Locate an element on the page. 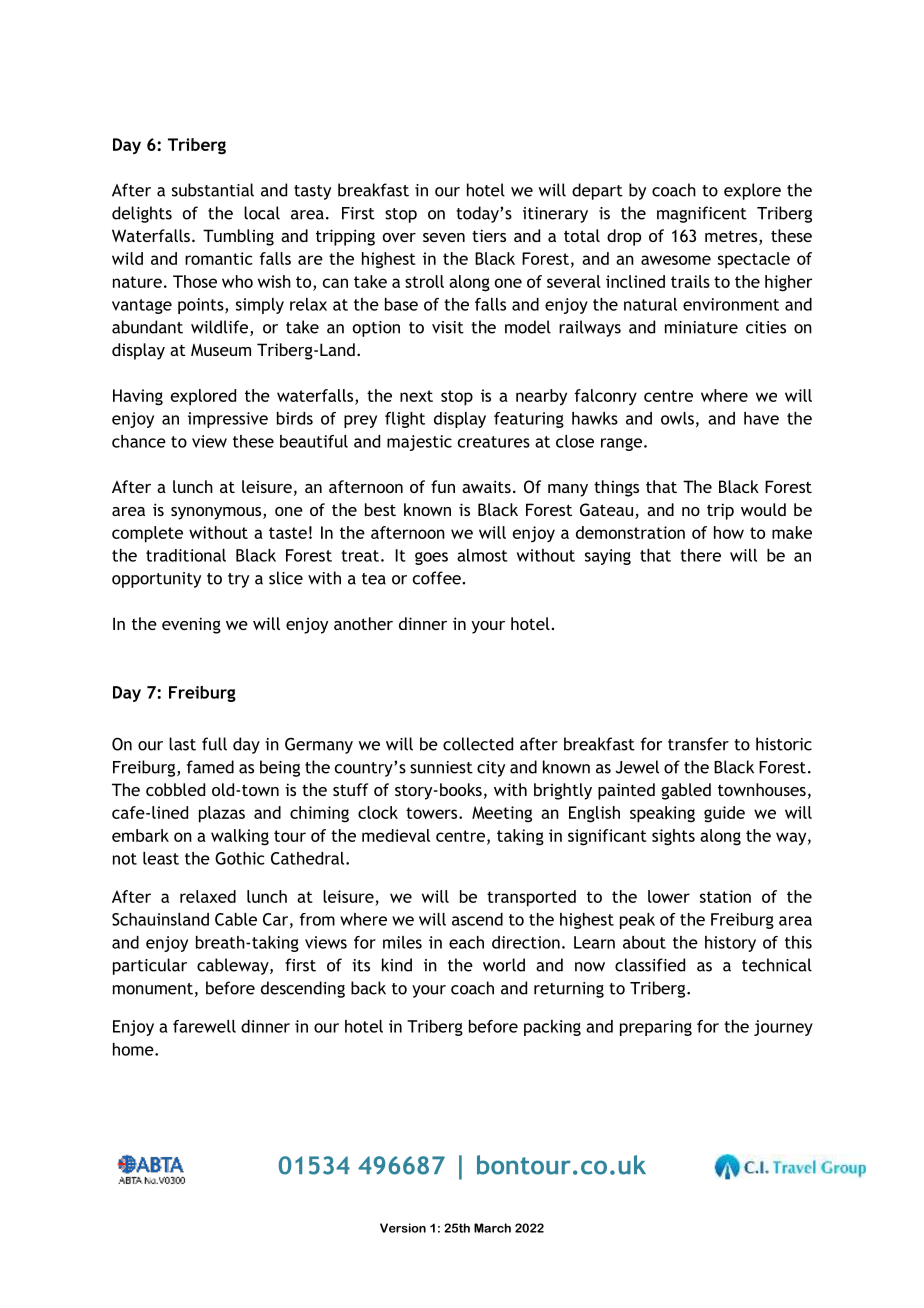 Image resolution: width=924 pixels, height=1308 pixels. full is located at coordinates (214, 744).
